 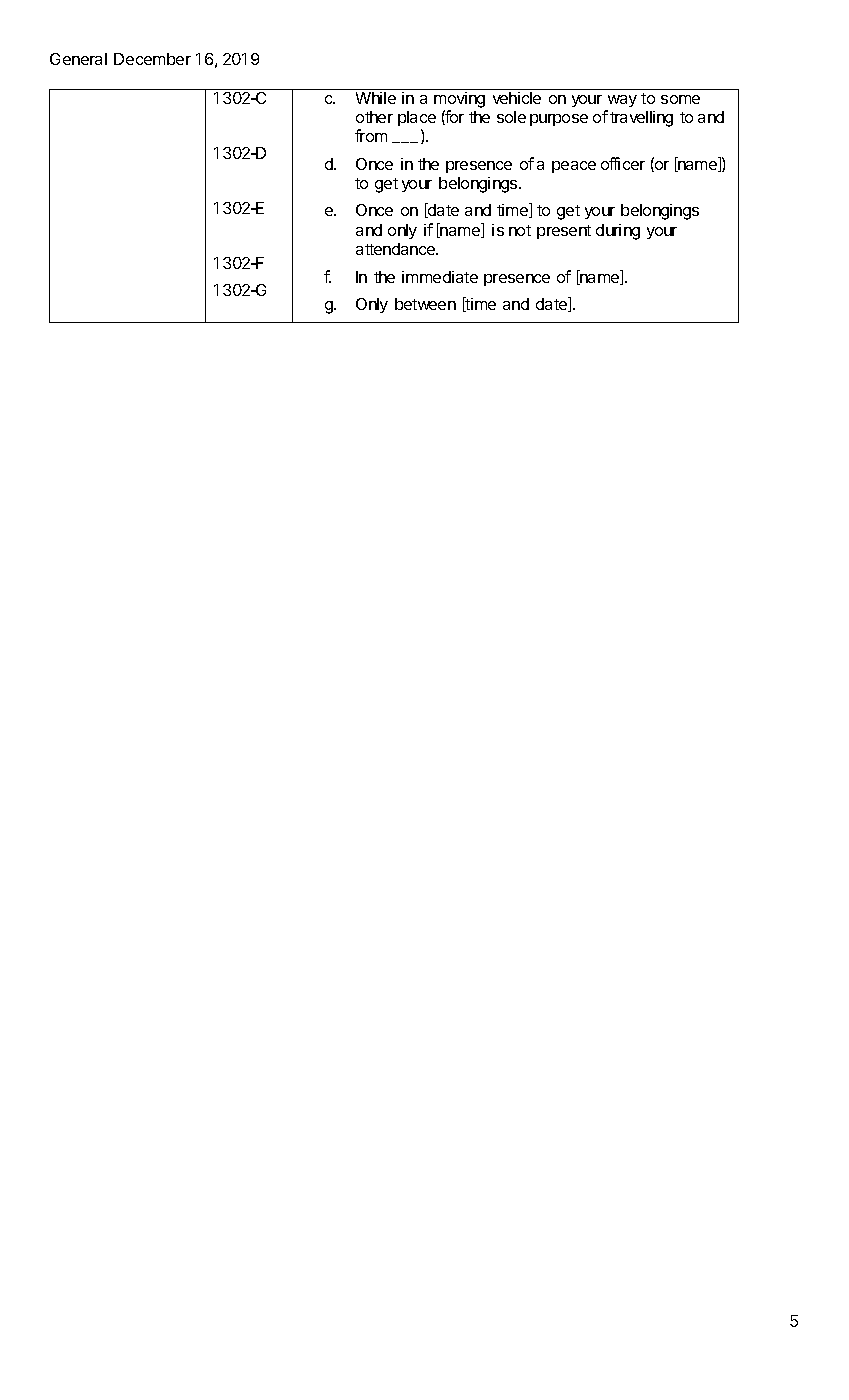 I want to click on While, so click(x=376, y=98).
